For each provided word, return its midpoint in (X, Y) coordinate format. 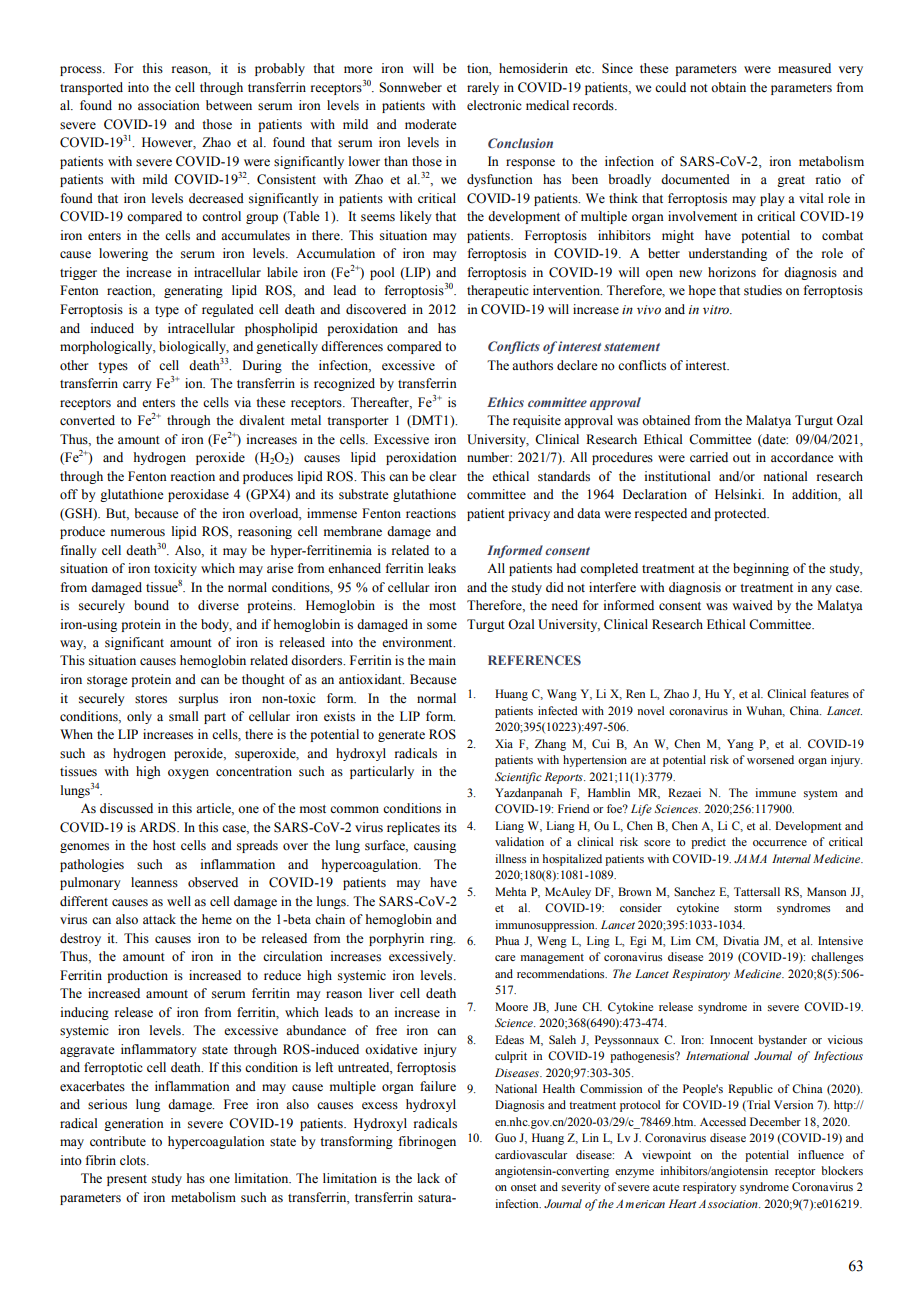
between (229, 105)
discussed (126, 808)
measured (804, 68)
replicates (413, 828)
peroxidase (198, 495)
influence (821, 1154)
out (742, 458)
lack (428, 1178)
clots (134, 1160)
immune (775, 792)
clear (442, 476)
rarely (483, 88)
